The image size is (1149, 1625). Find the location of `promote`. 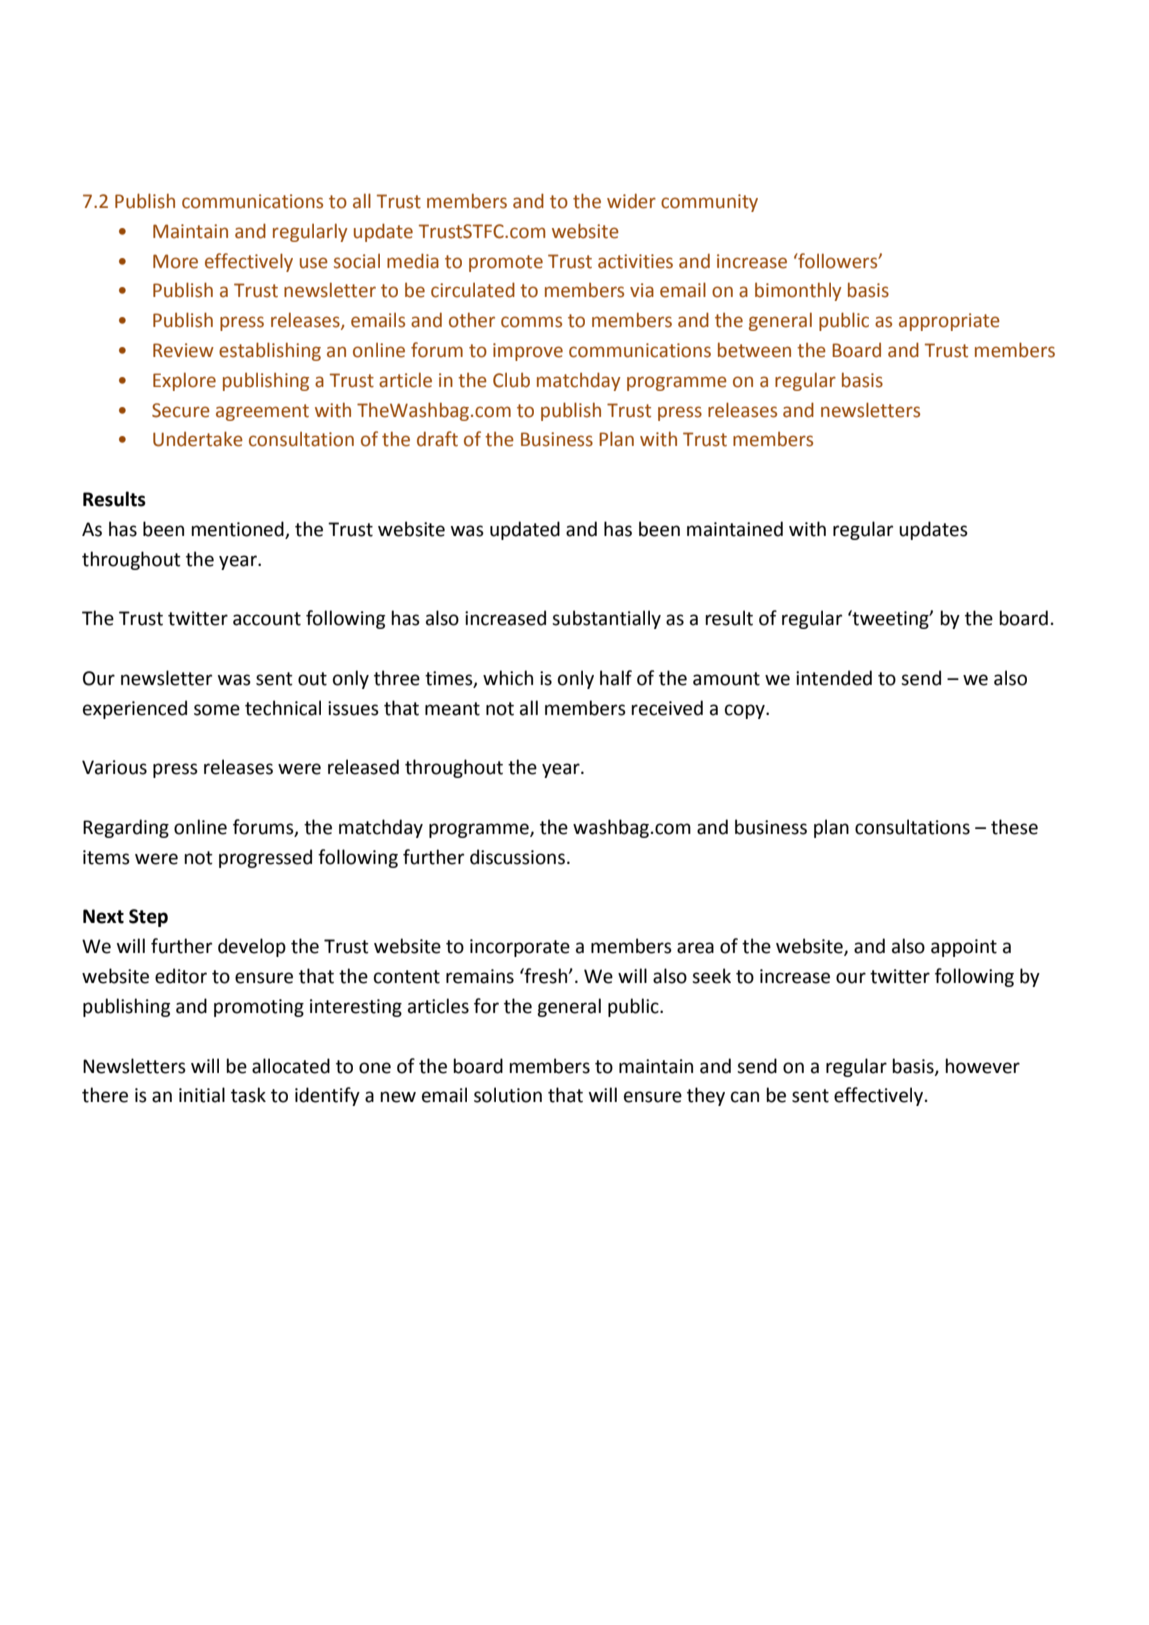

promote is located at coordinates (506, 263).
